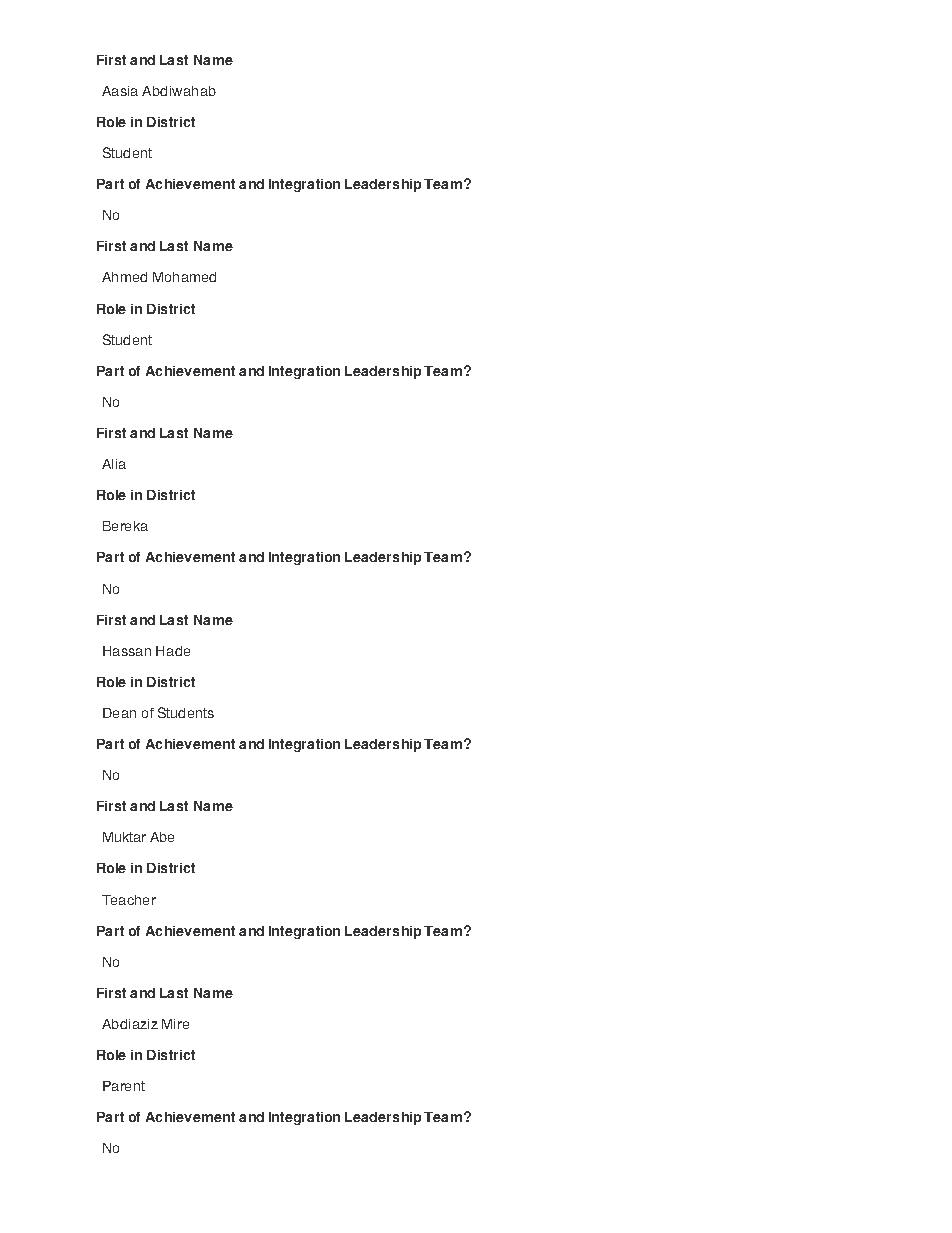  What do you see at coordinates (124, 277) in the screenshot?
I see `Ahmed` at bounding box center [124, 277].
